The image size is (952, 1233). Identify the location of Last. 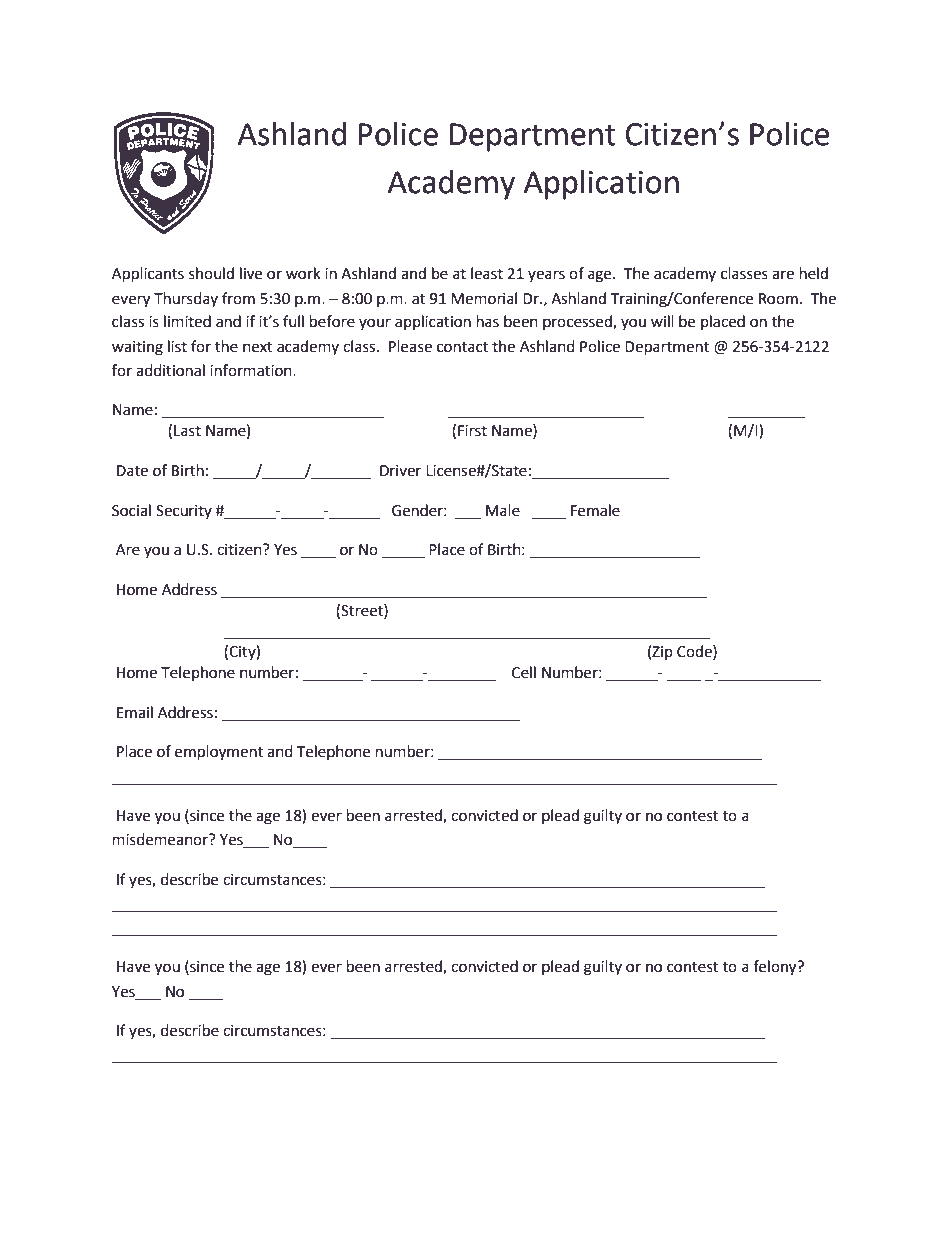
(187, 431).
